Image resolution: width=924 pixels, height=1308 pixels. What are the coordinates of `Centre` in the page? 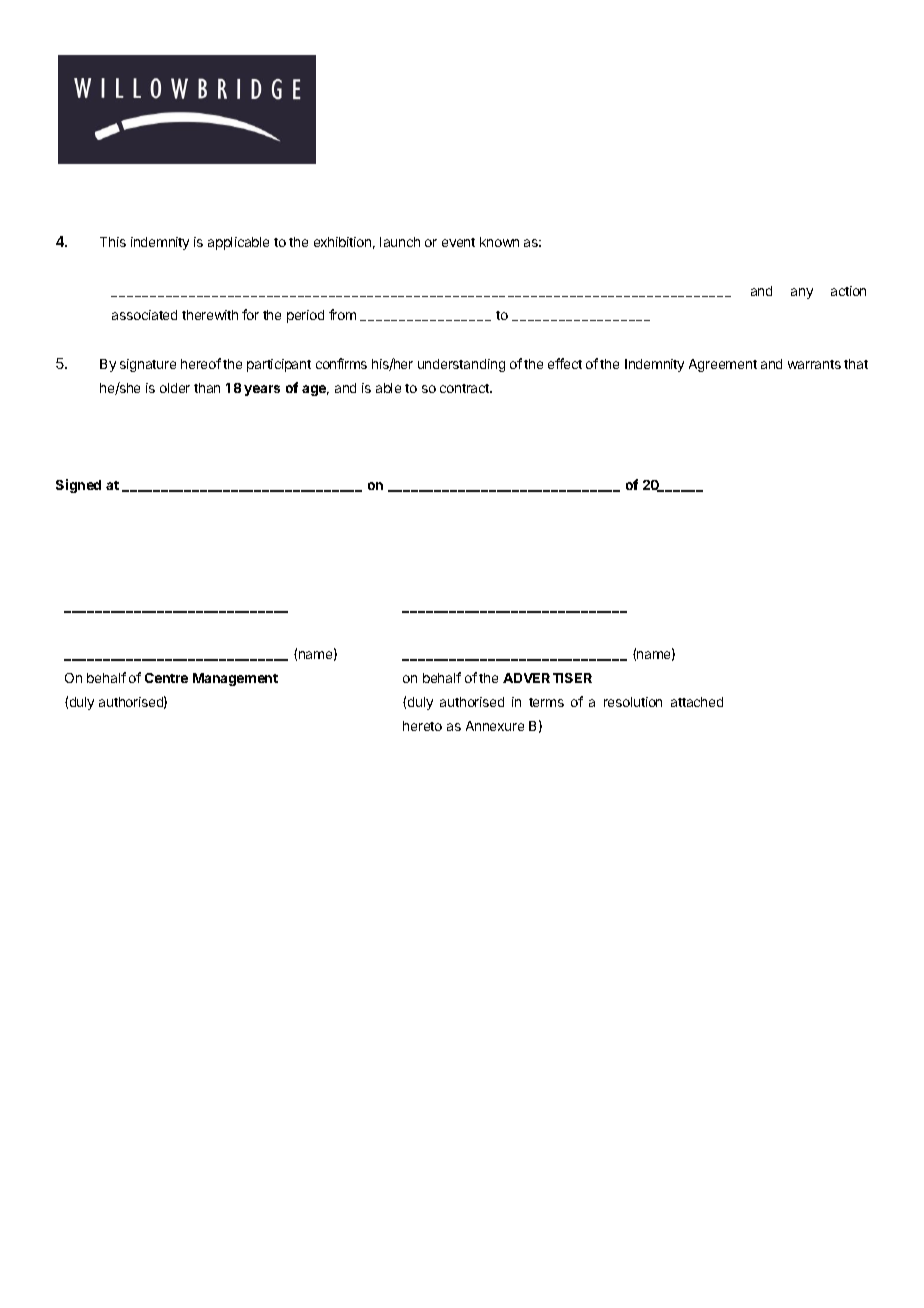 It's located at (166, 678).
